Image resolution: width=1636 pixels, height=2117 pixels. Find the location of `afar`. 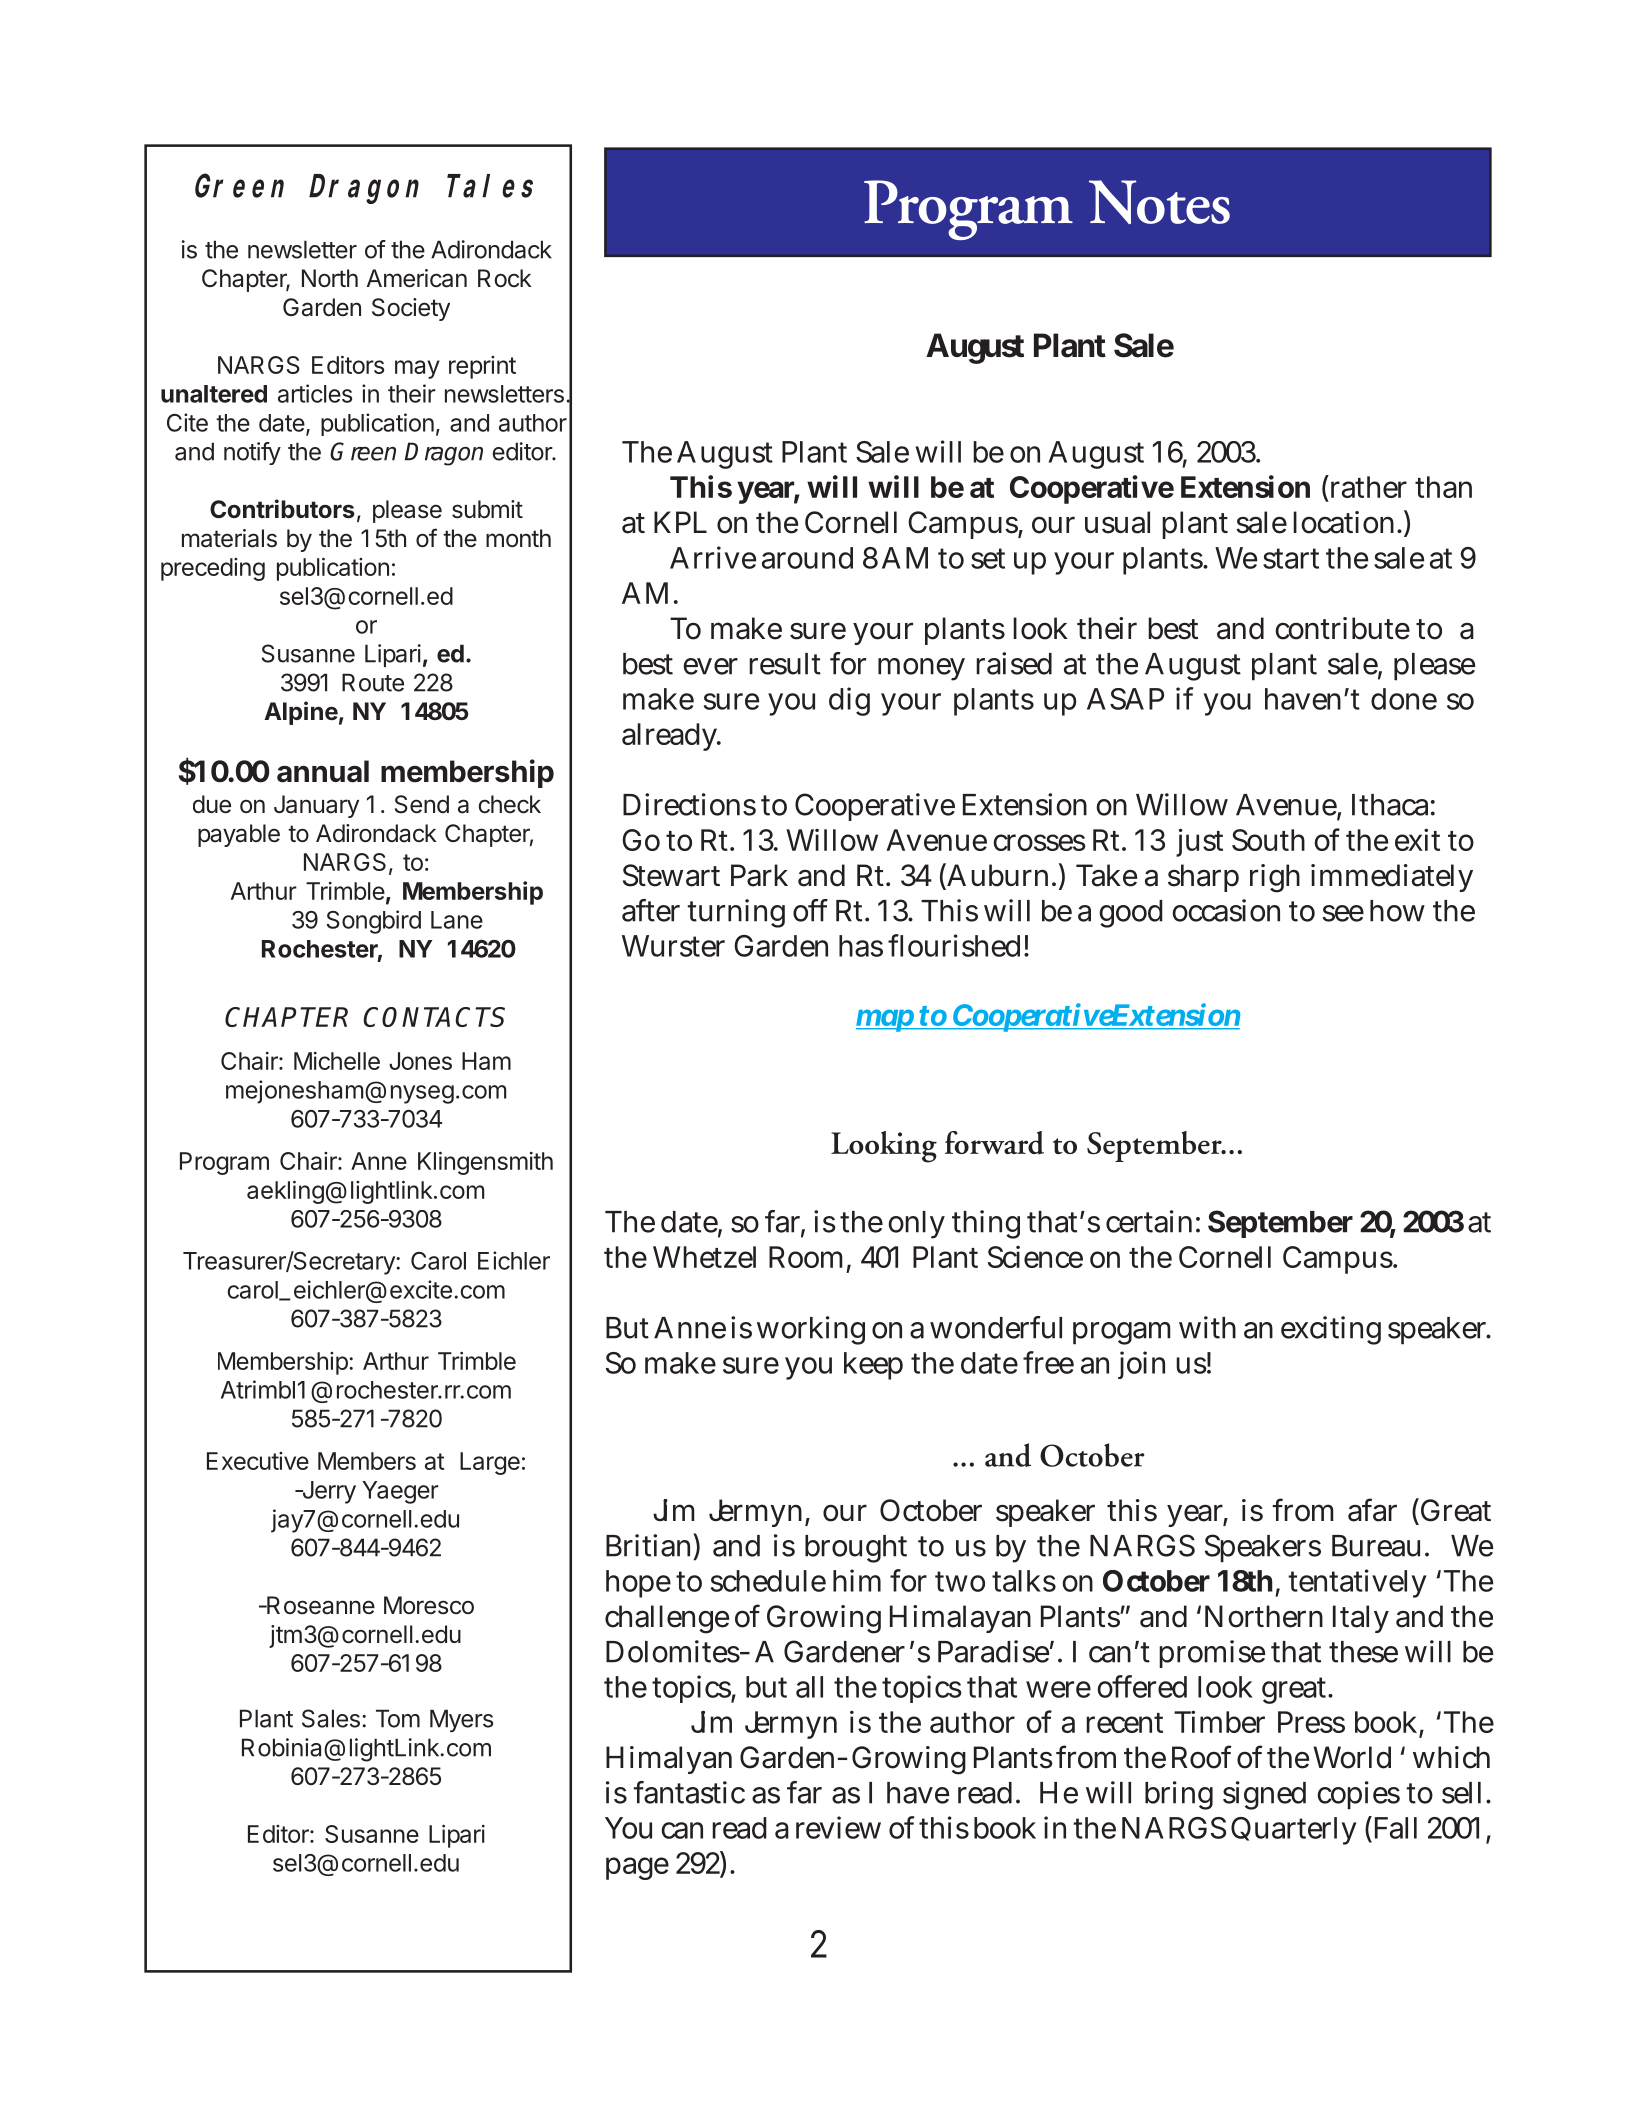

afar is located at coordinates (1372, 1510).
